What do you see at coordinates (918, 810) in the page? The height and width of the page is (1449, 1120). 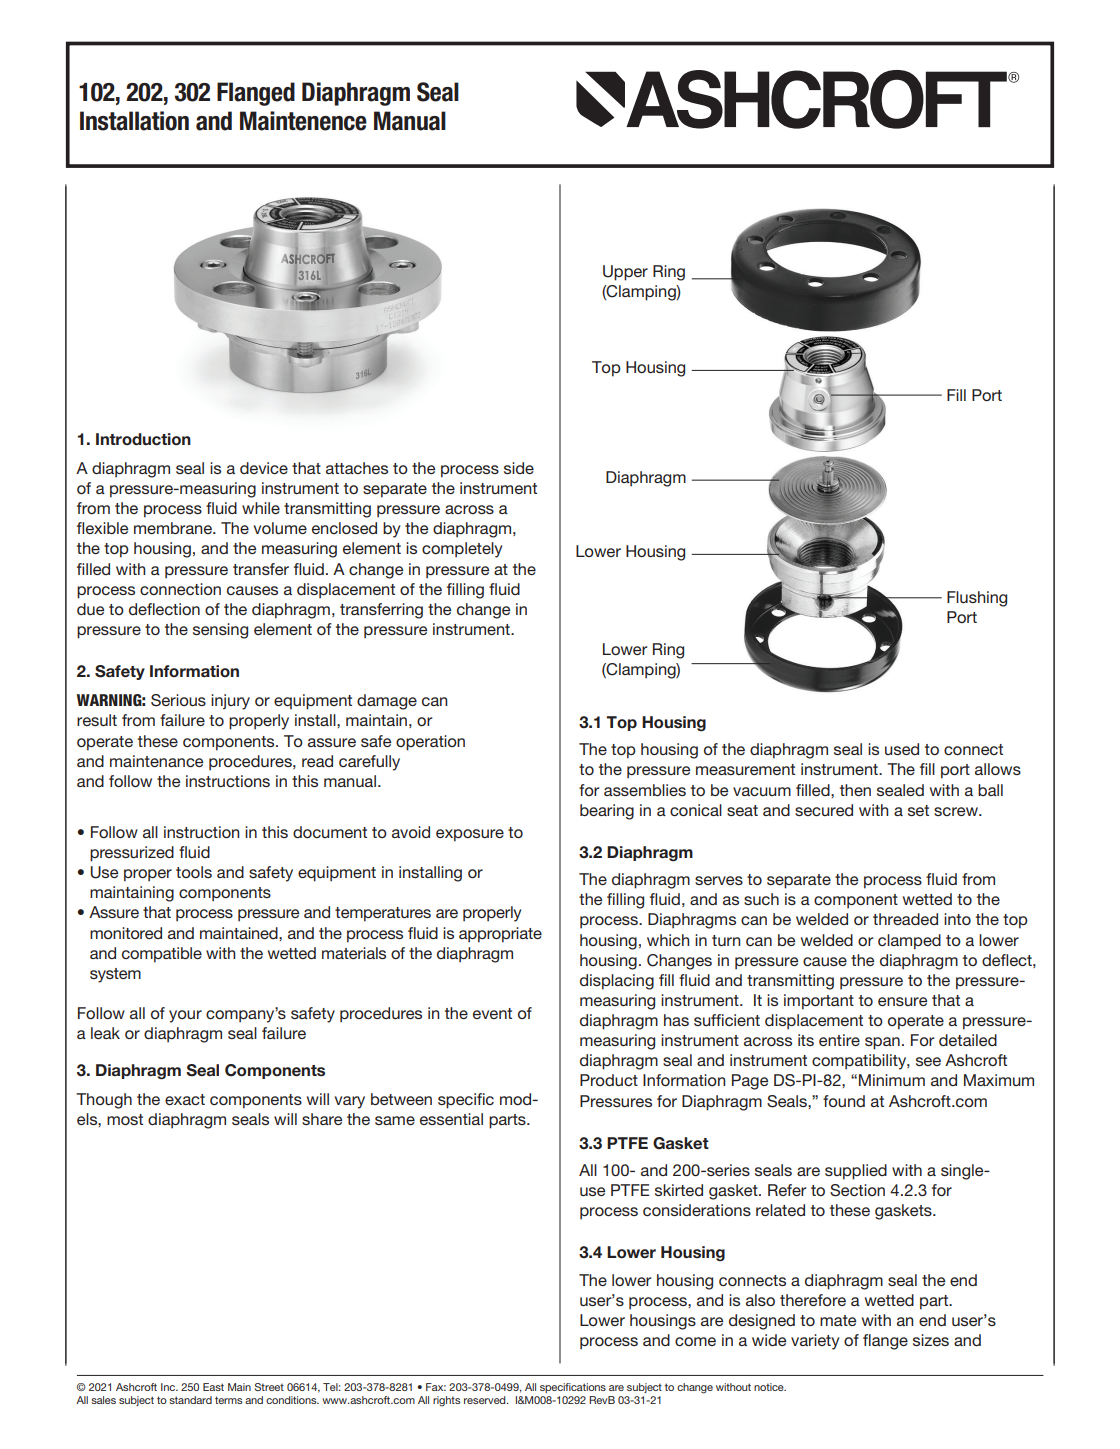 I see `set` at bounding box center [918, 810].
